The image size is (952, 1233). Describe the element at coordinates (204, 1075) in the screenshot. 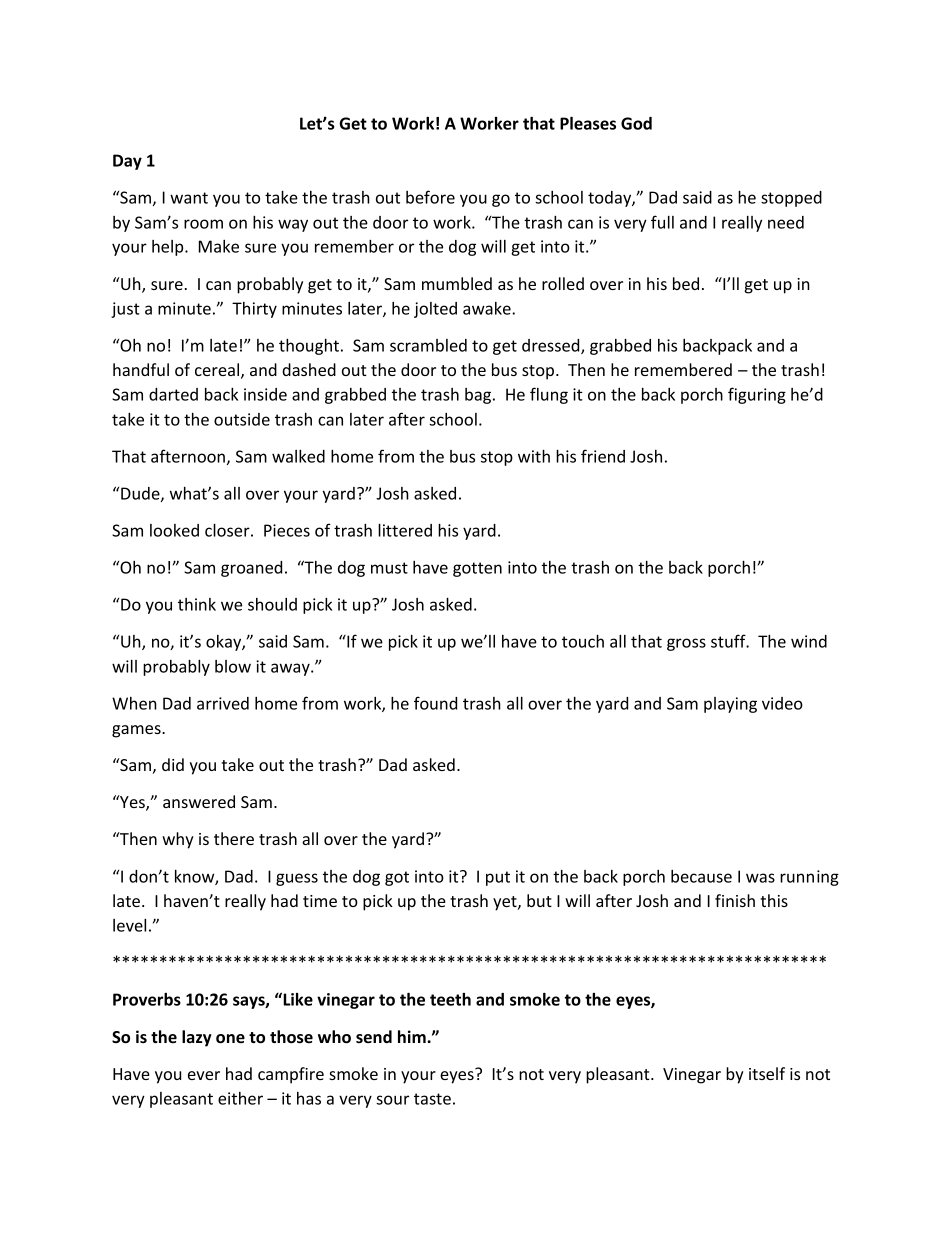

I see `ever` at that location.
